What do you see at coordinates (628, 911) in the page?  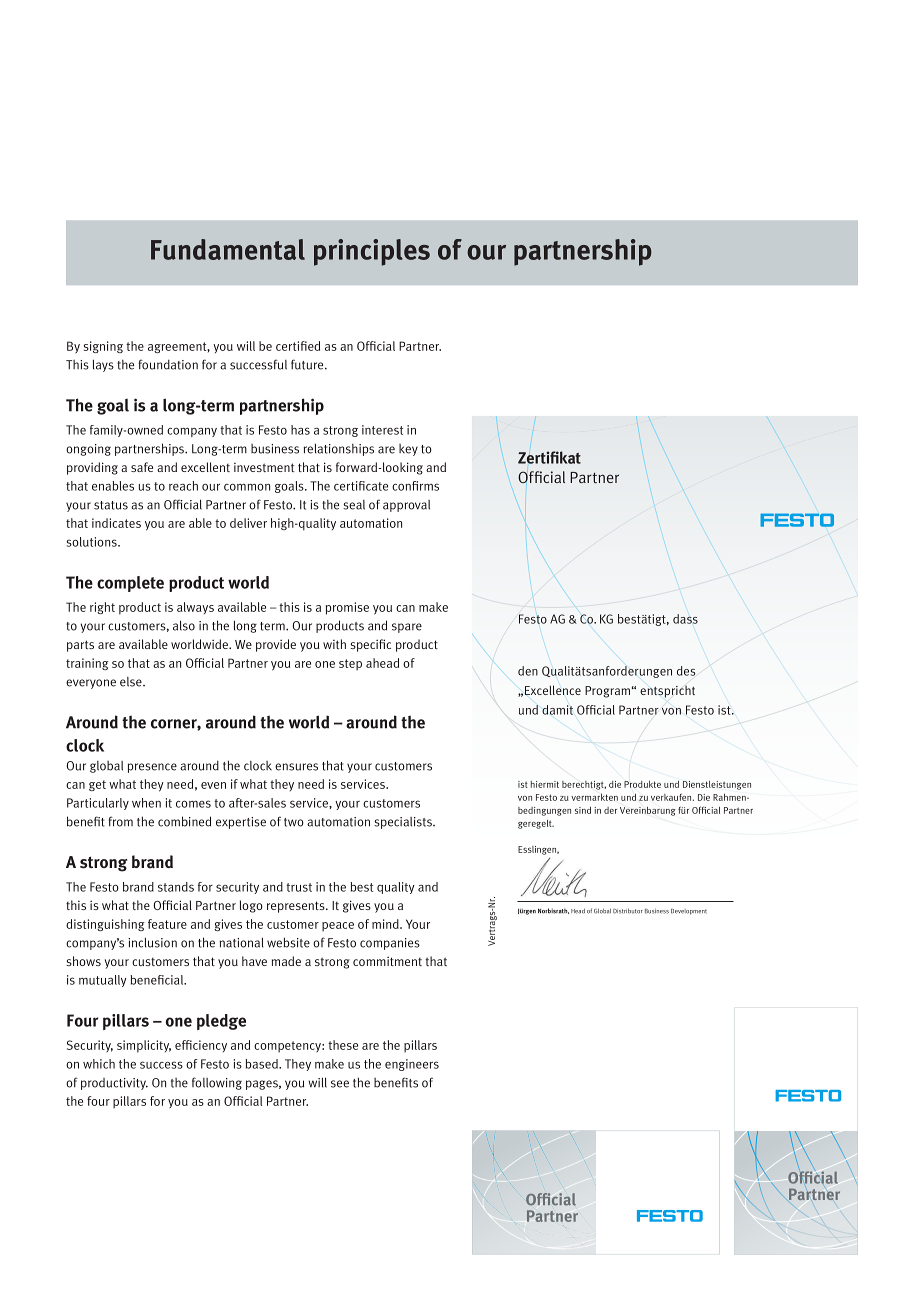 I see `Distributor` at bounding box center [628, 911].
